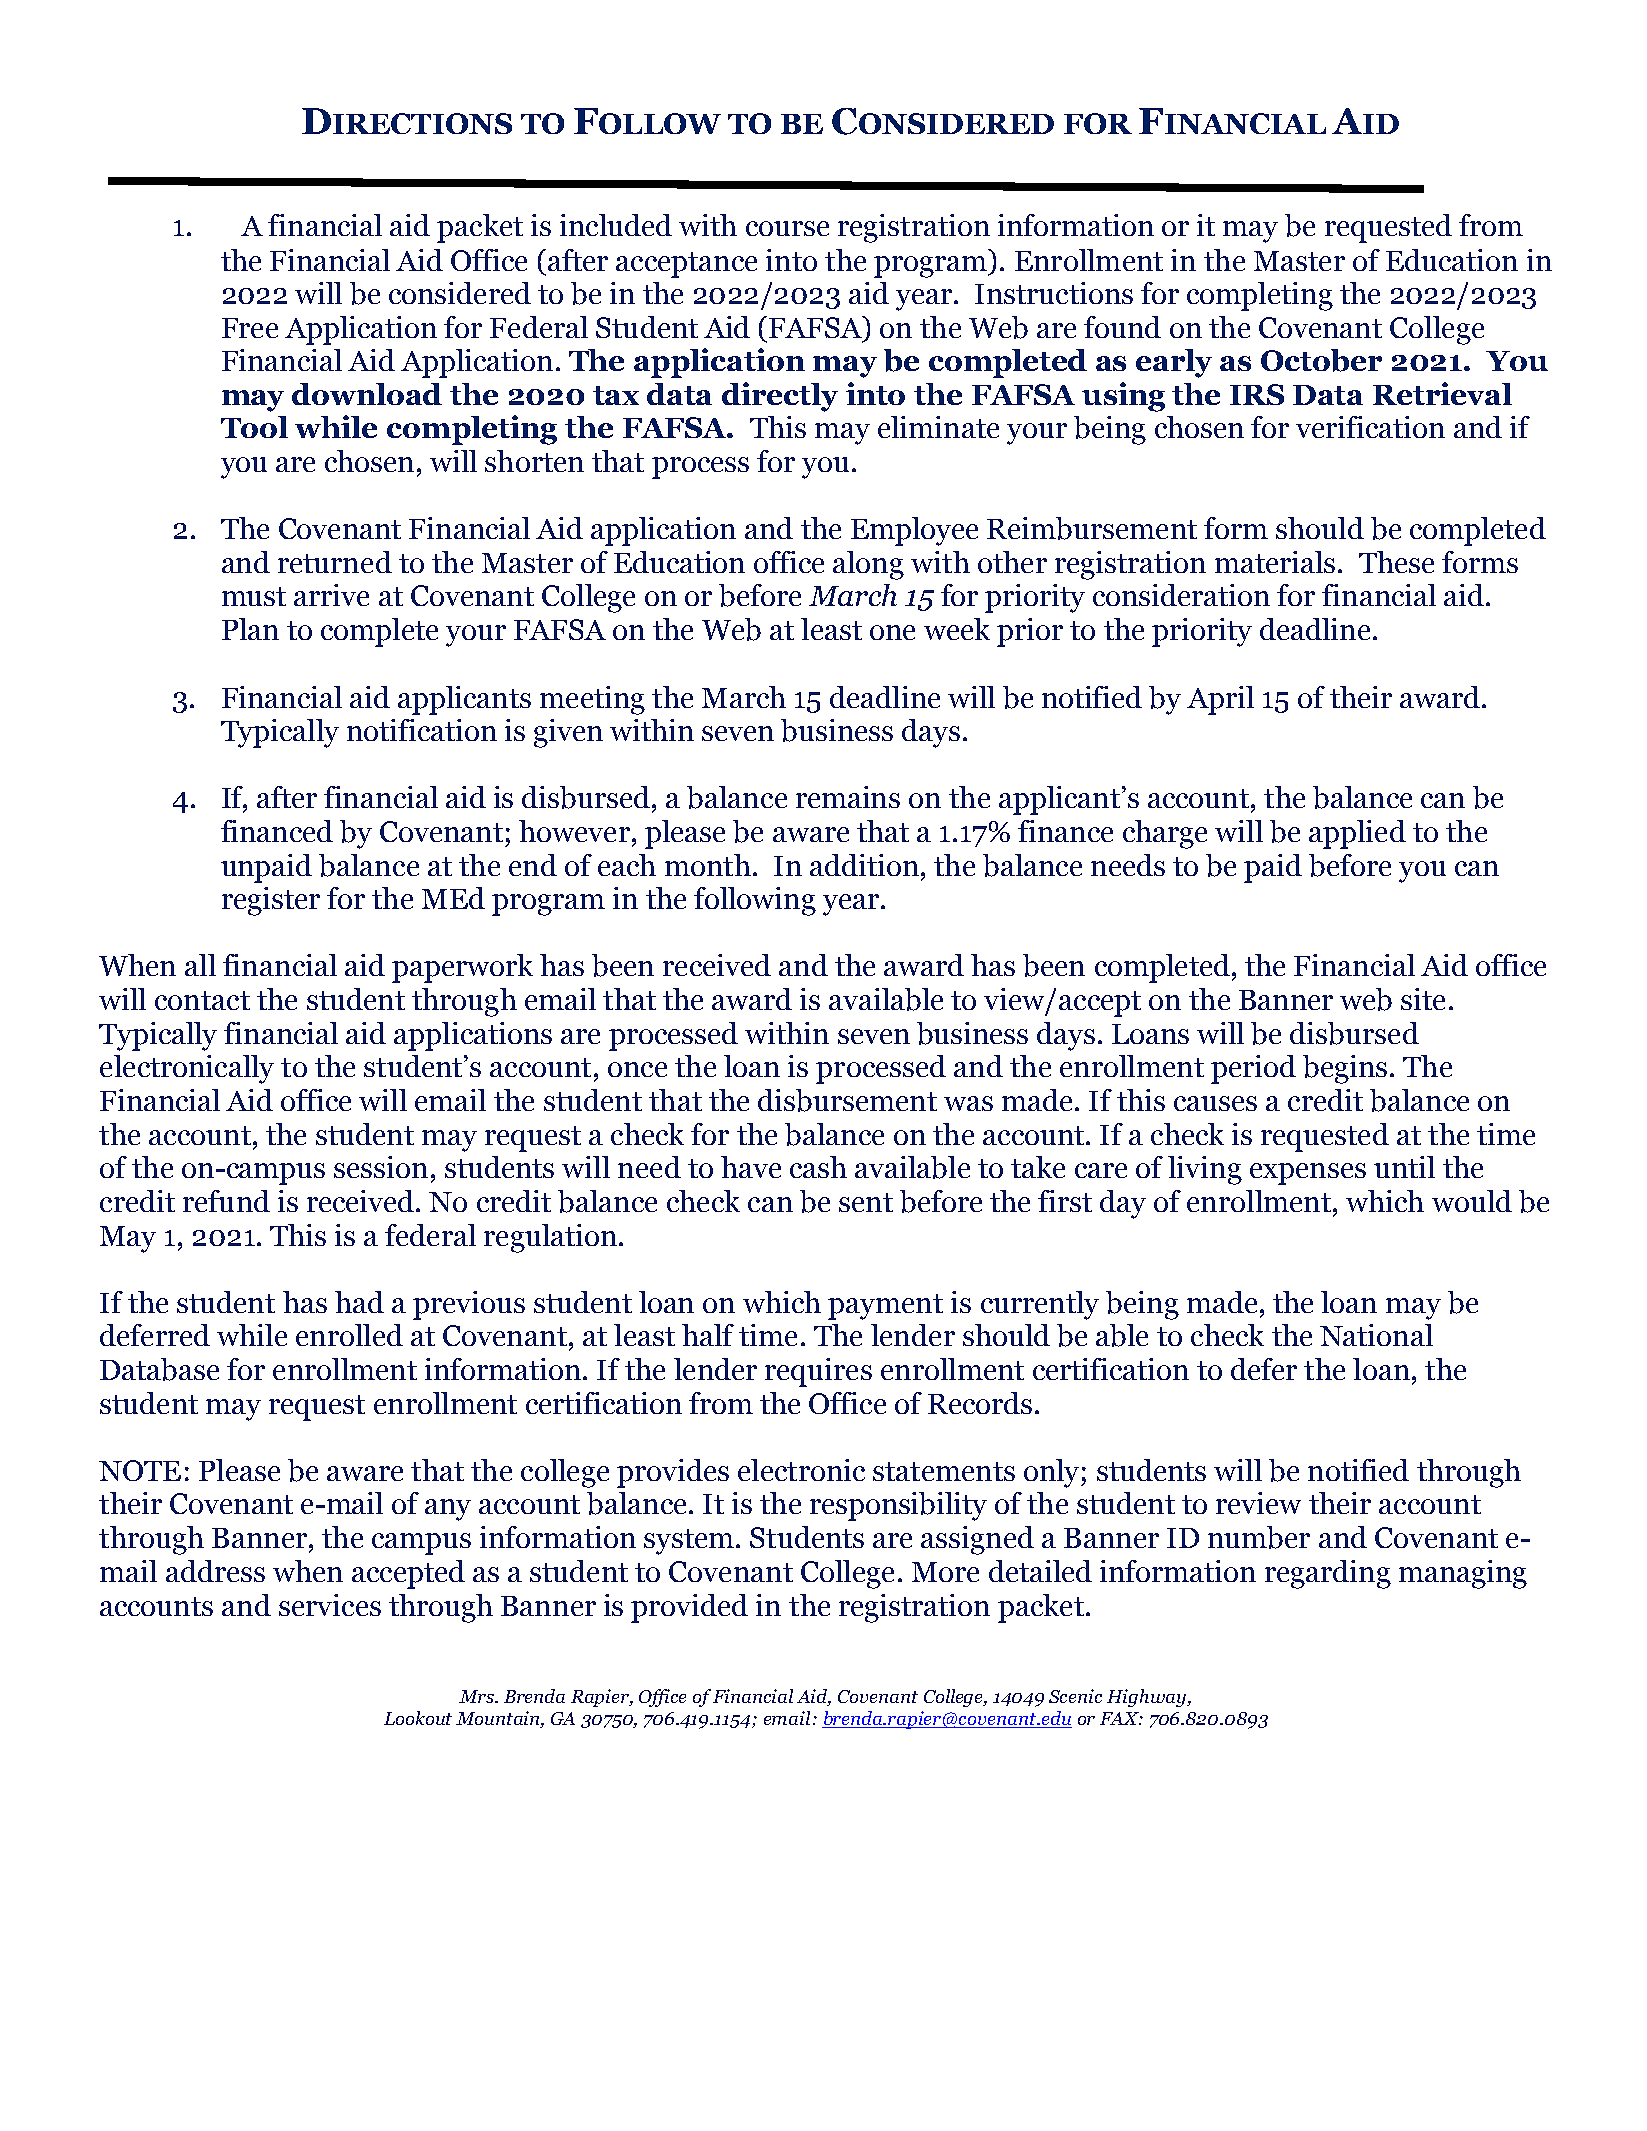  Describe the element at coordinates (250, 328) in the document. I see `Free` at that location.
